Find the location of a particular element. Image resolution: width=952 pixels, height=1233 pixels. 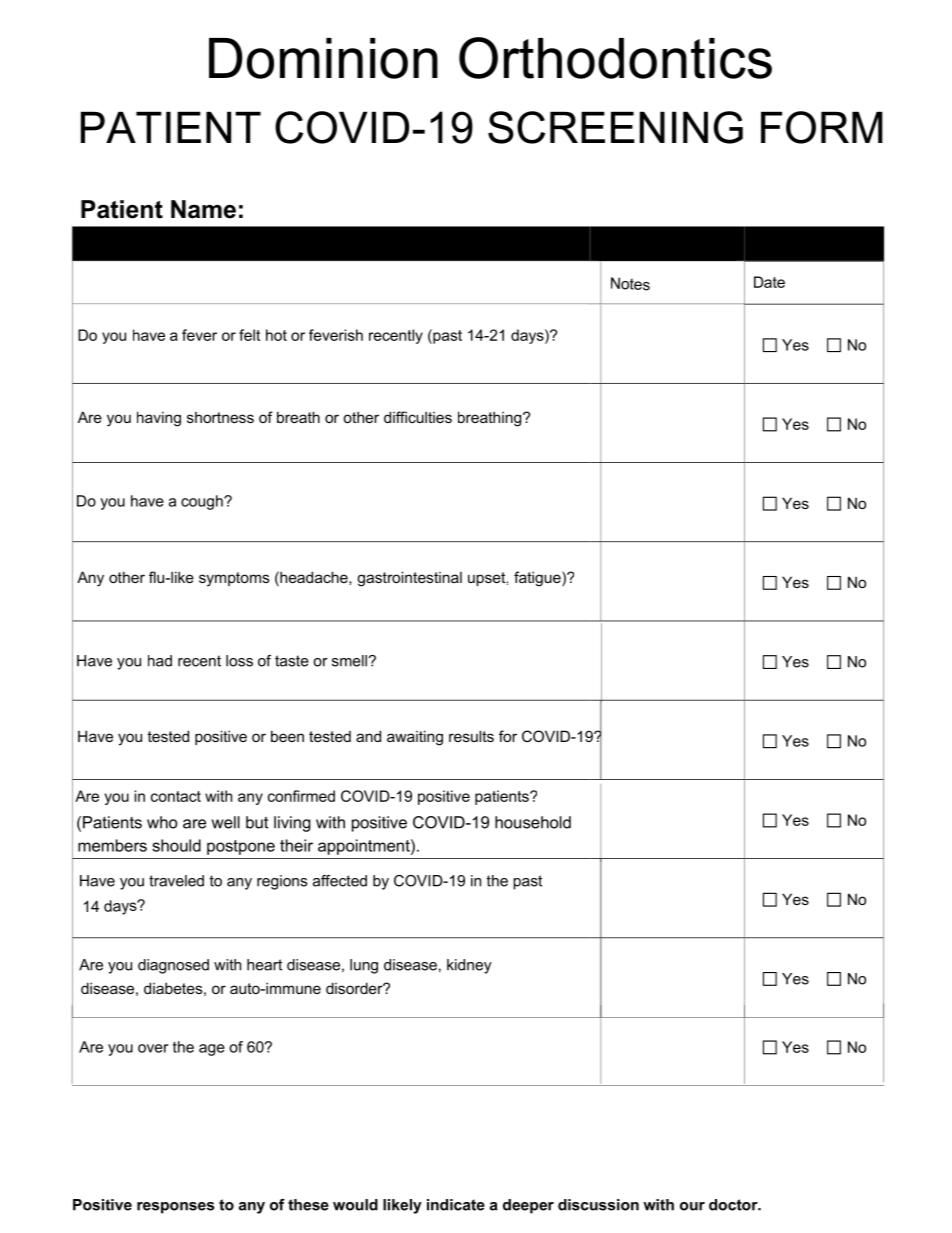

indicate is located at coordinates (456, 1205).
